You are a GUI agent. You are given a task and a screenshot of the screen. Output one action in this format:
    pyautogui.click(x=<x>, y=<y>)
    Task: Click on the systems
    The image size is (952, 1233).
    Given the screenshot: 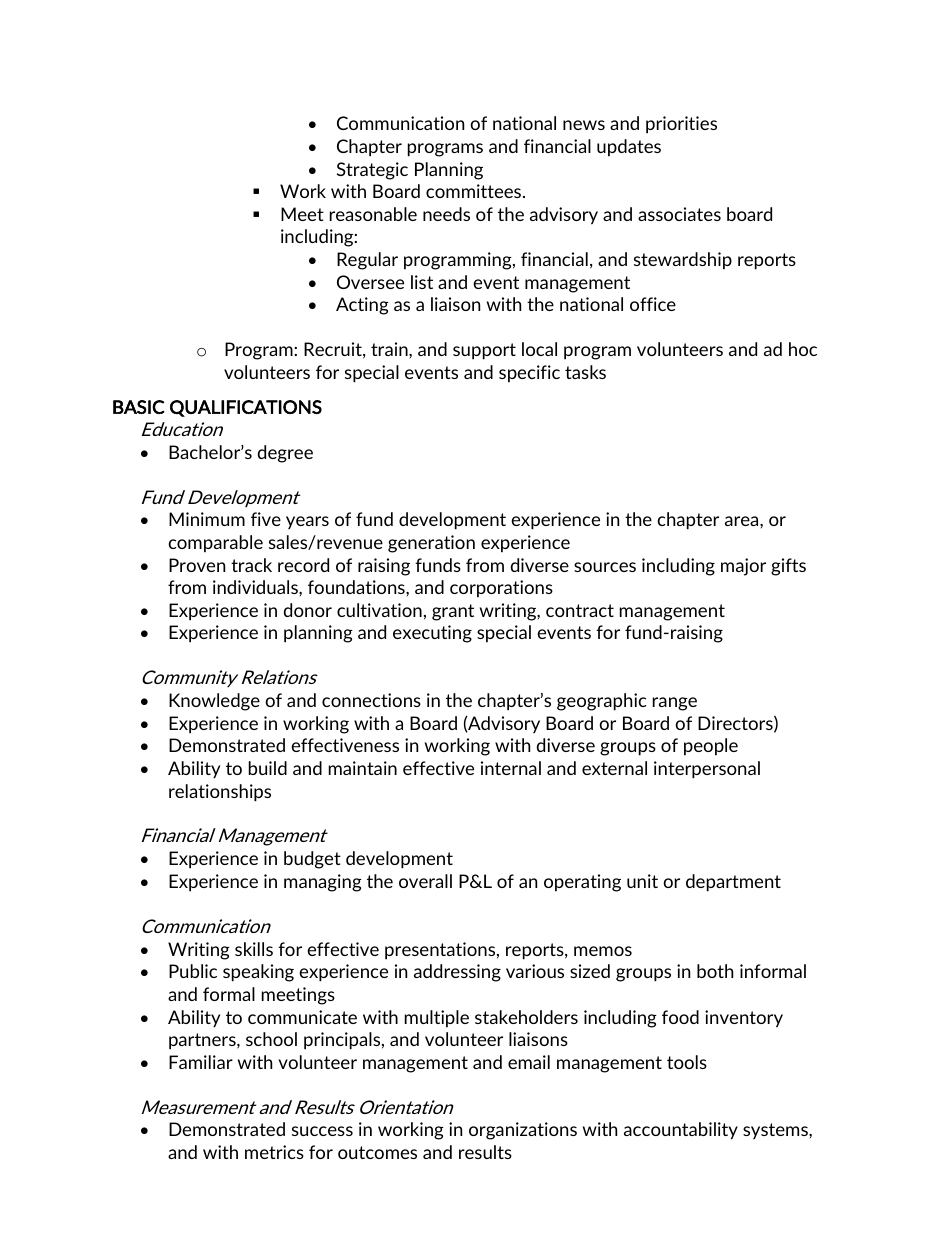 What is the action you would take?
    pyautogui.click(x=776, y=1131)
